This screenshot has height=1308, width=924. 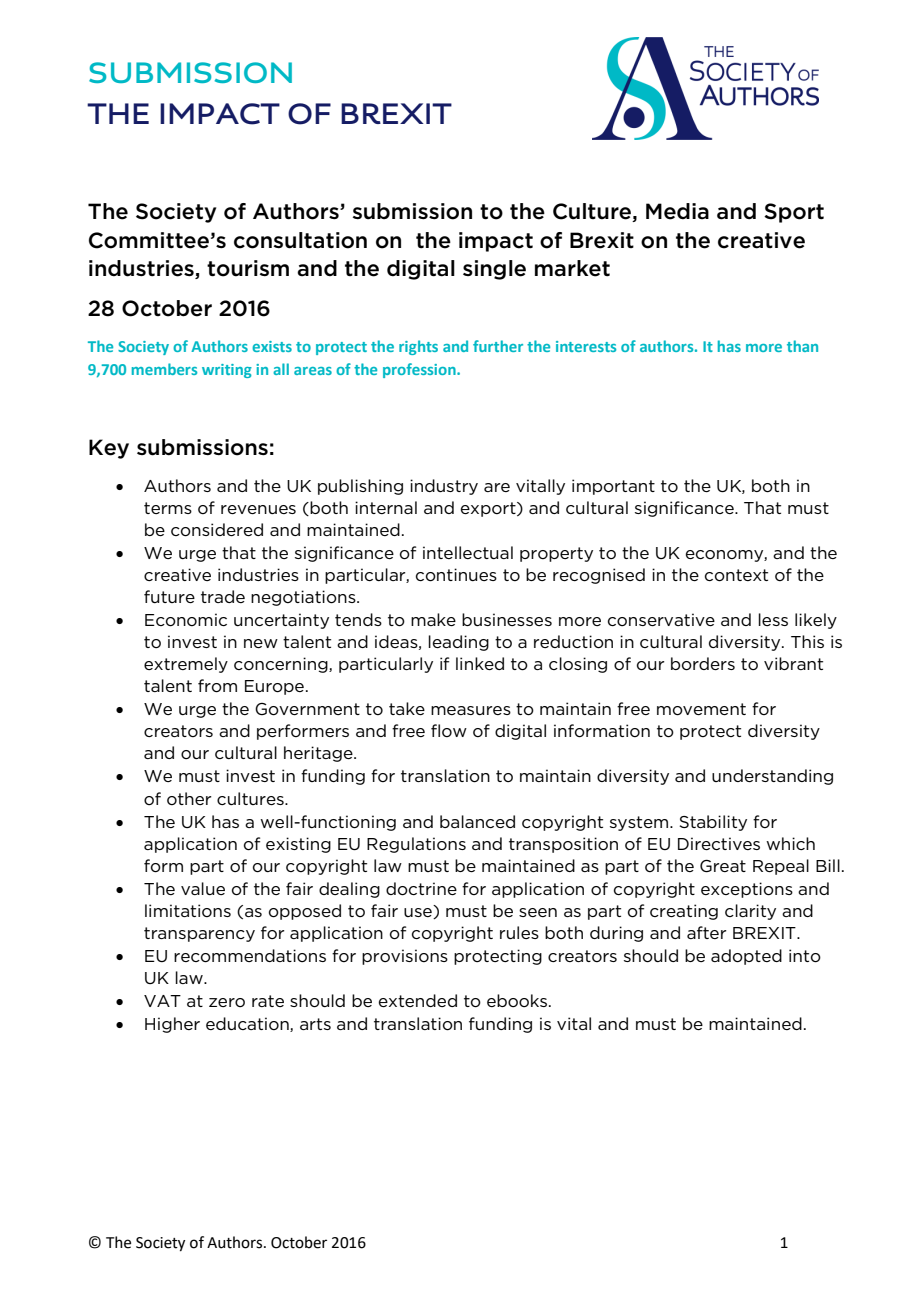 I want to click on zero, so click(x=227, y=1002).
